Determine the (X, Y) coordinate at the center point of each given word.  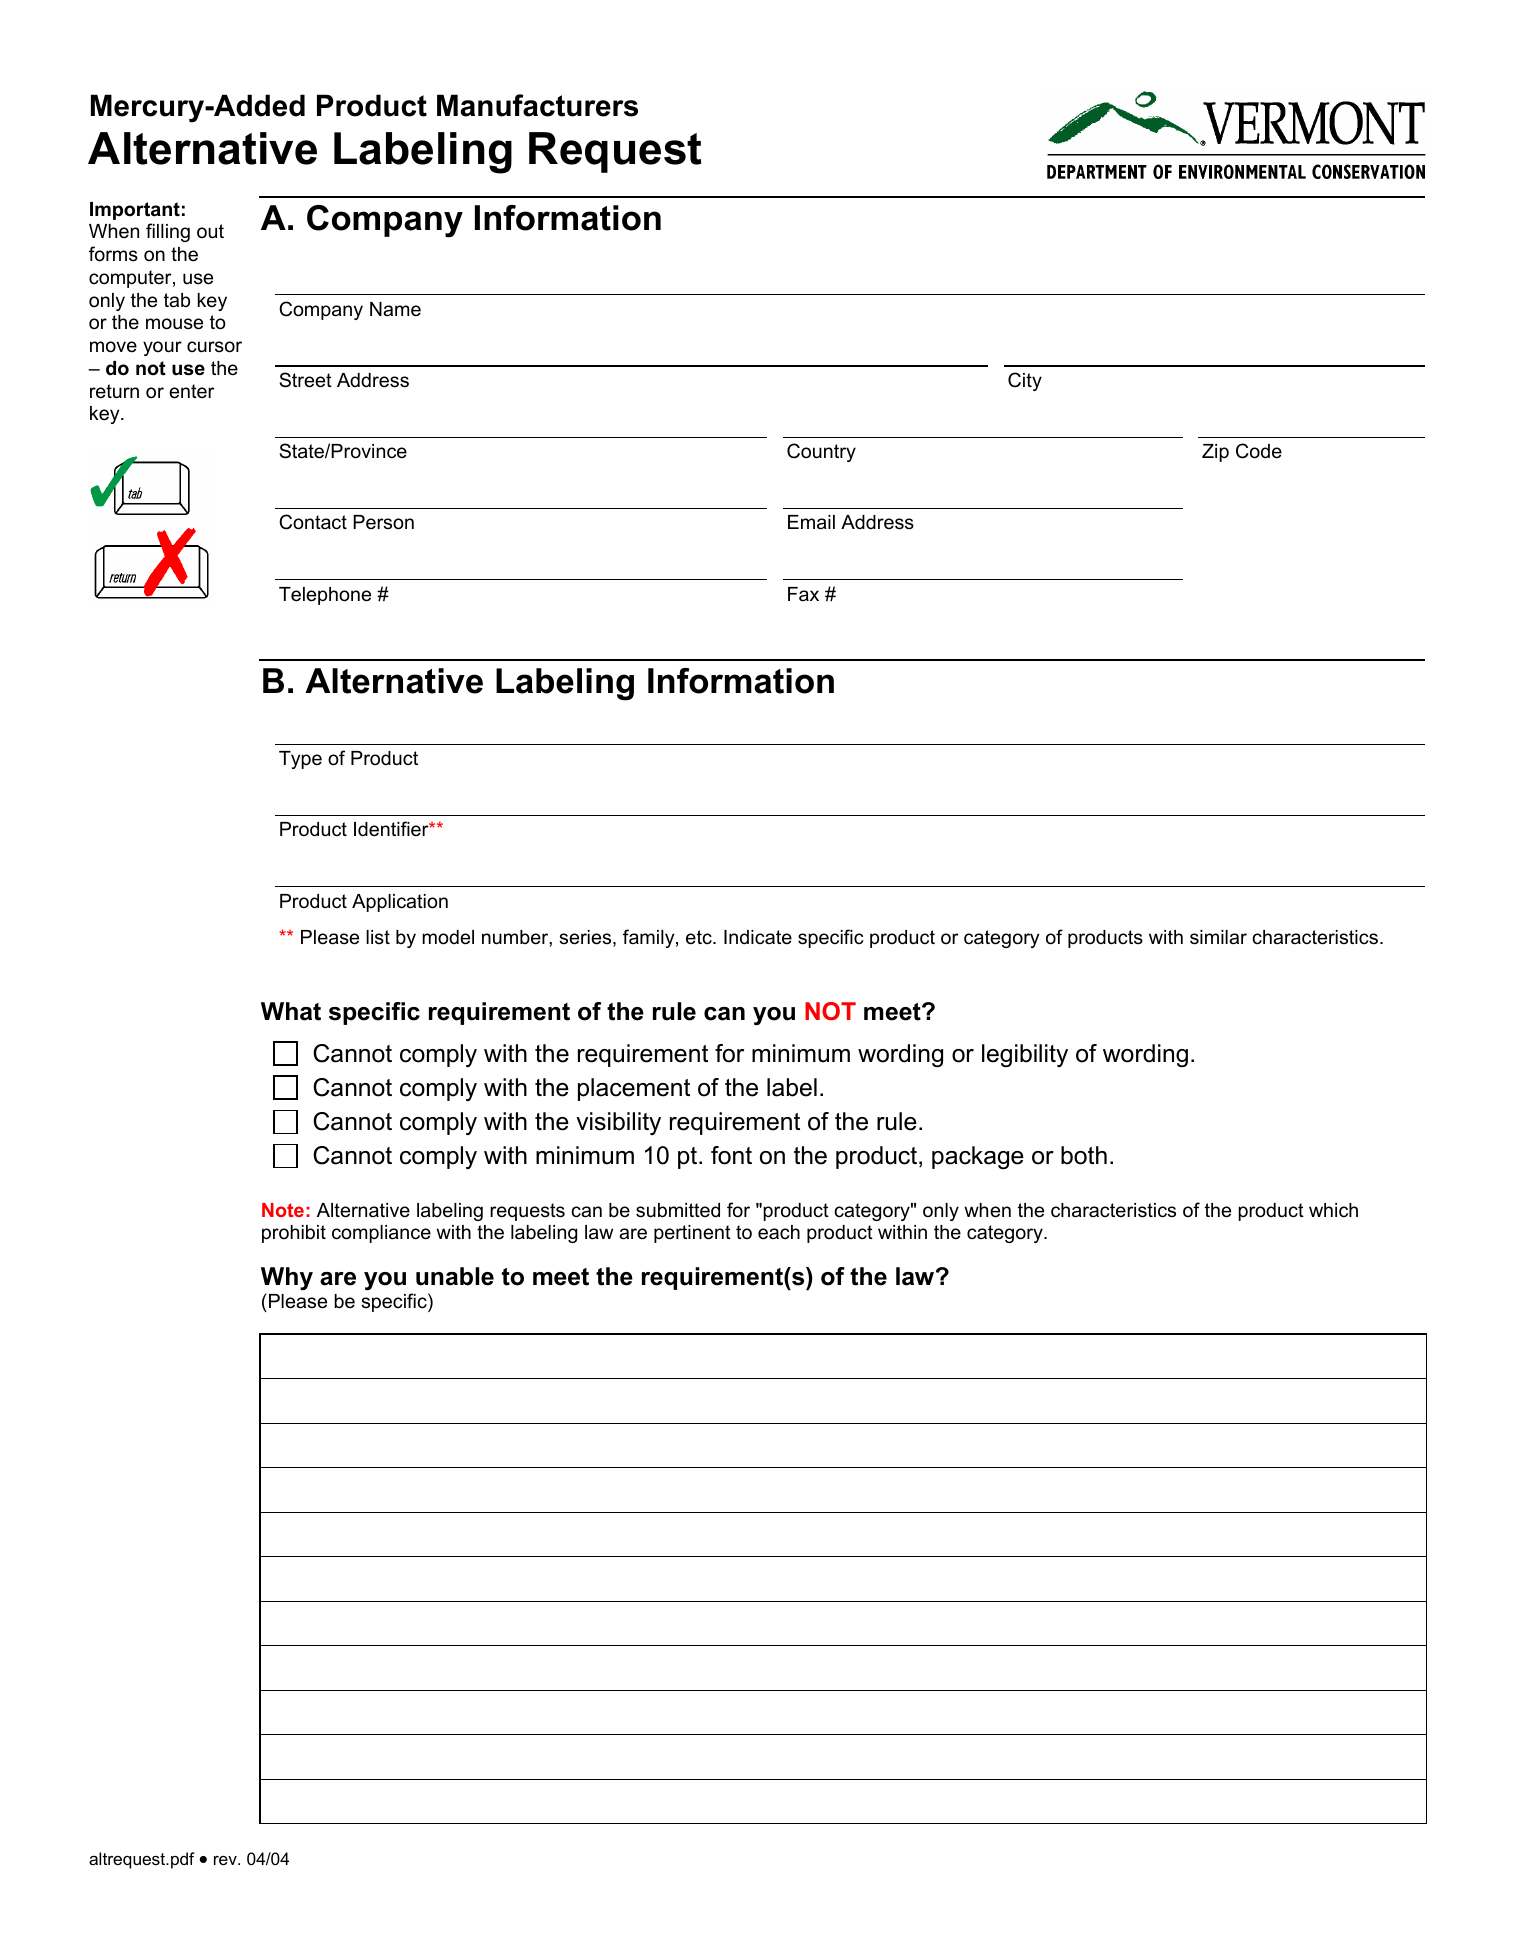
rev (226, 1860)
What (291, 1011)
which (1333, 1210)
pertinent (692, 1234)
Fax (803, 594)
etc (700, 937)
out (210, 231)
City (1025, 381)
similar (1218, 937)
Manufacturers (537, 105)
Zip (1215, 453)
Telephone (325, 596)
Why (287, 1278)
